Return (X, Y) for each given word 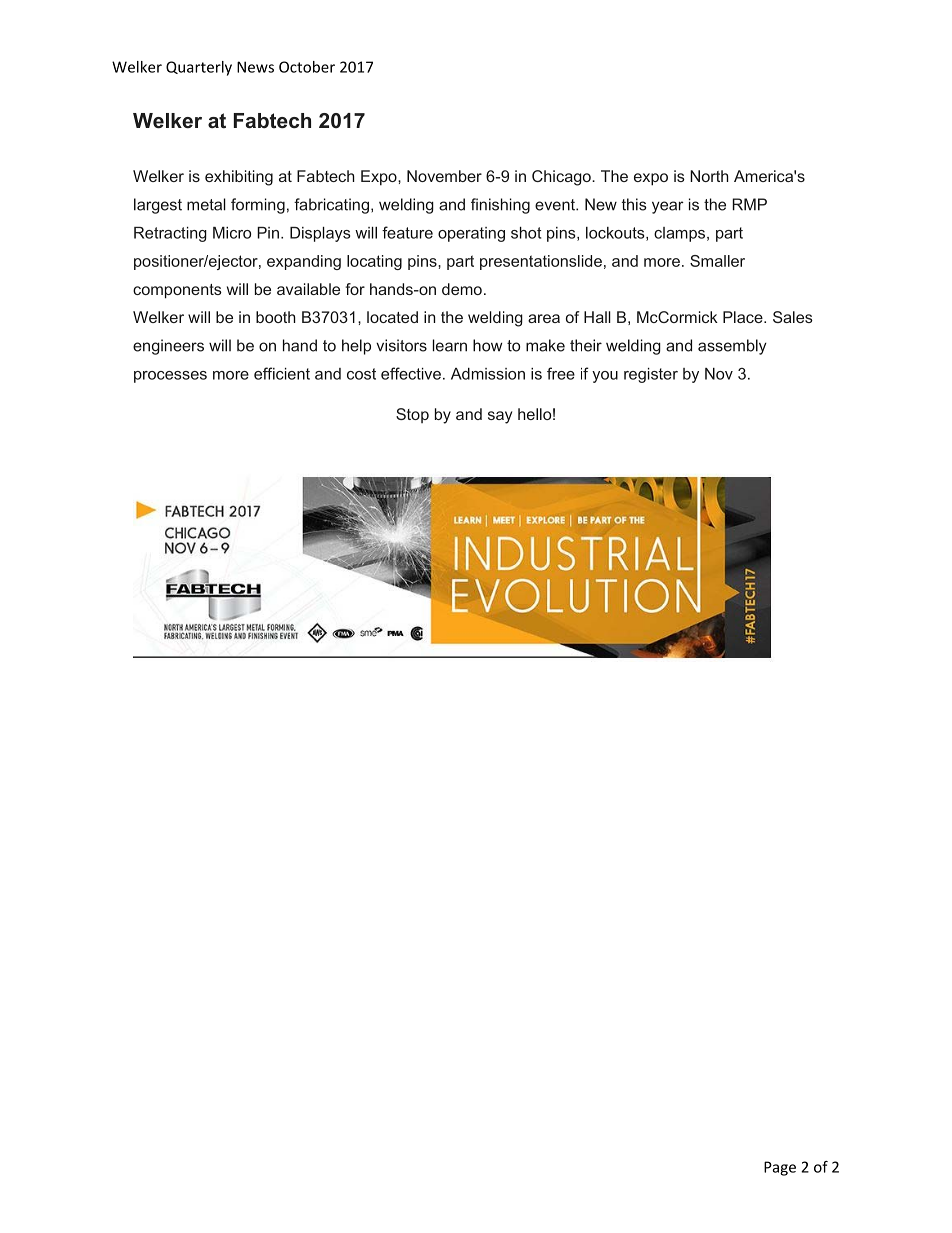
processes (170, 377)
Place (744, 317)
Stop (412, 415)
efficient (282, 373)
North (709, 176)
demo (462, 289)
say (500, 417)
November (444, 176)
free (561, 373)
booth (276, 317)
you (605, 377)
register (651, 375)
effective (411, 373)
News (255, 67)
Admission (488, 374)
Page (780, 1168)
